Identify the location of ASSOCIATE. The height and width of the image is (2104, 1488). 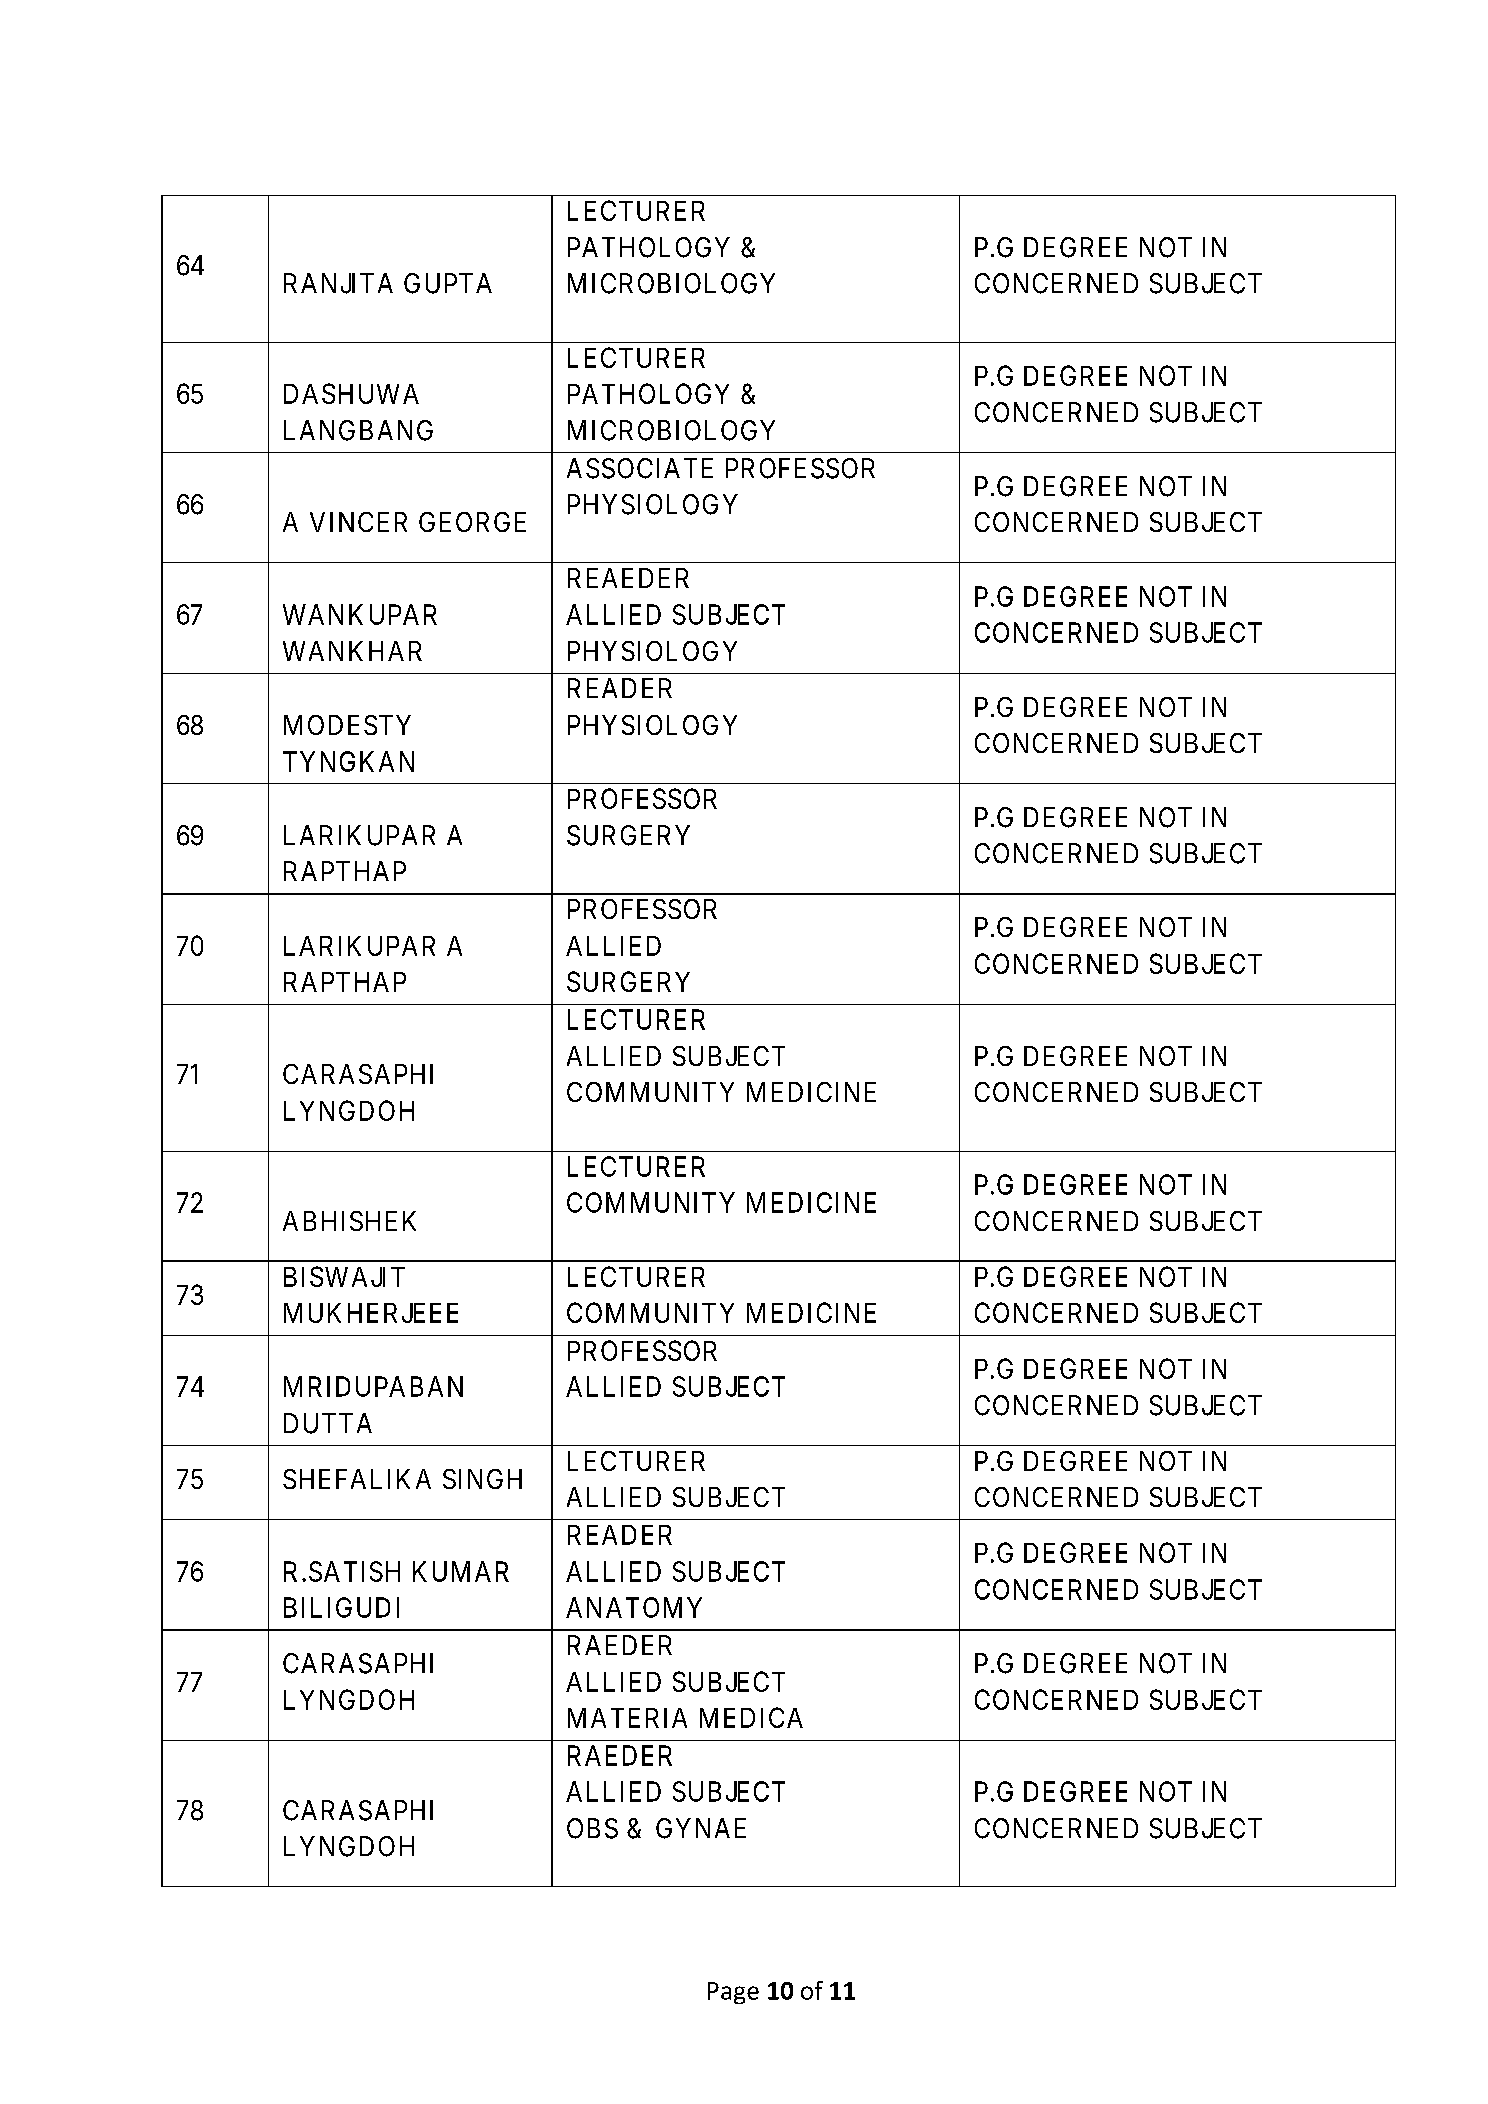
(640, 468).
